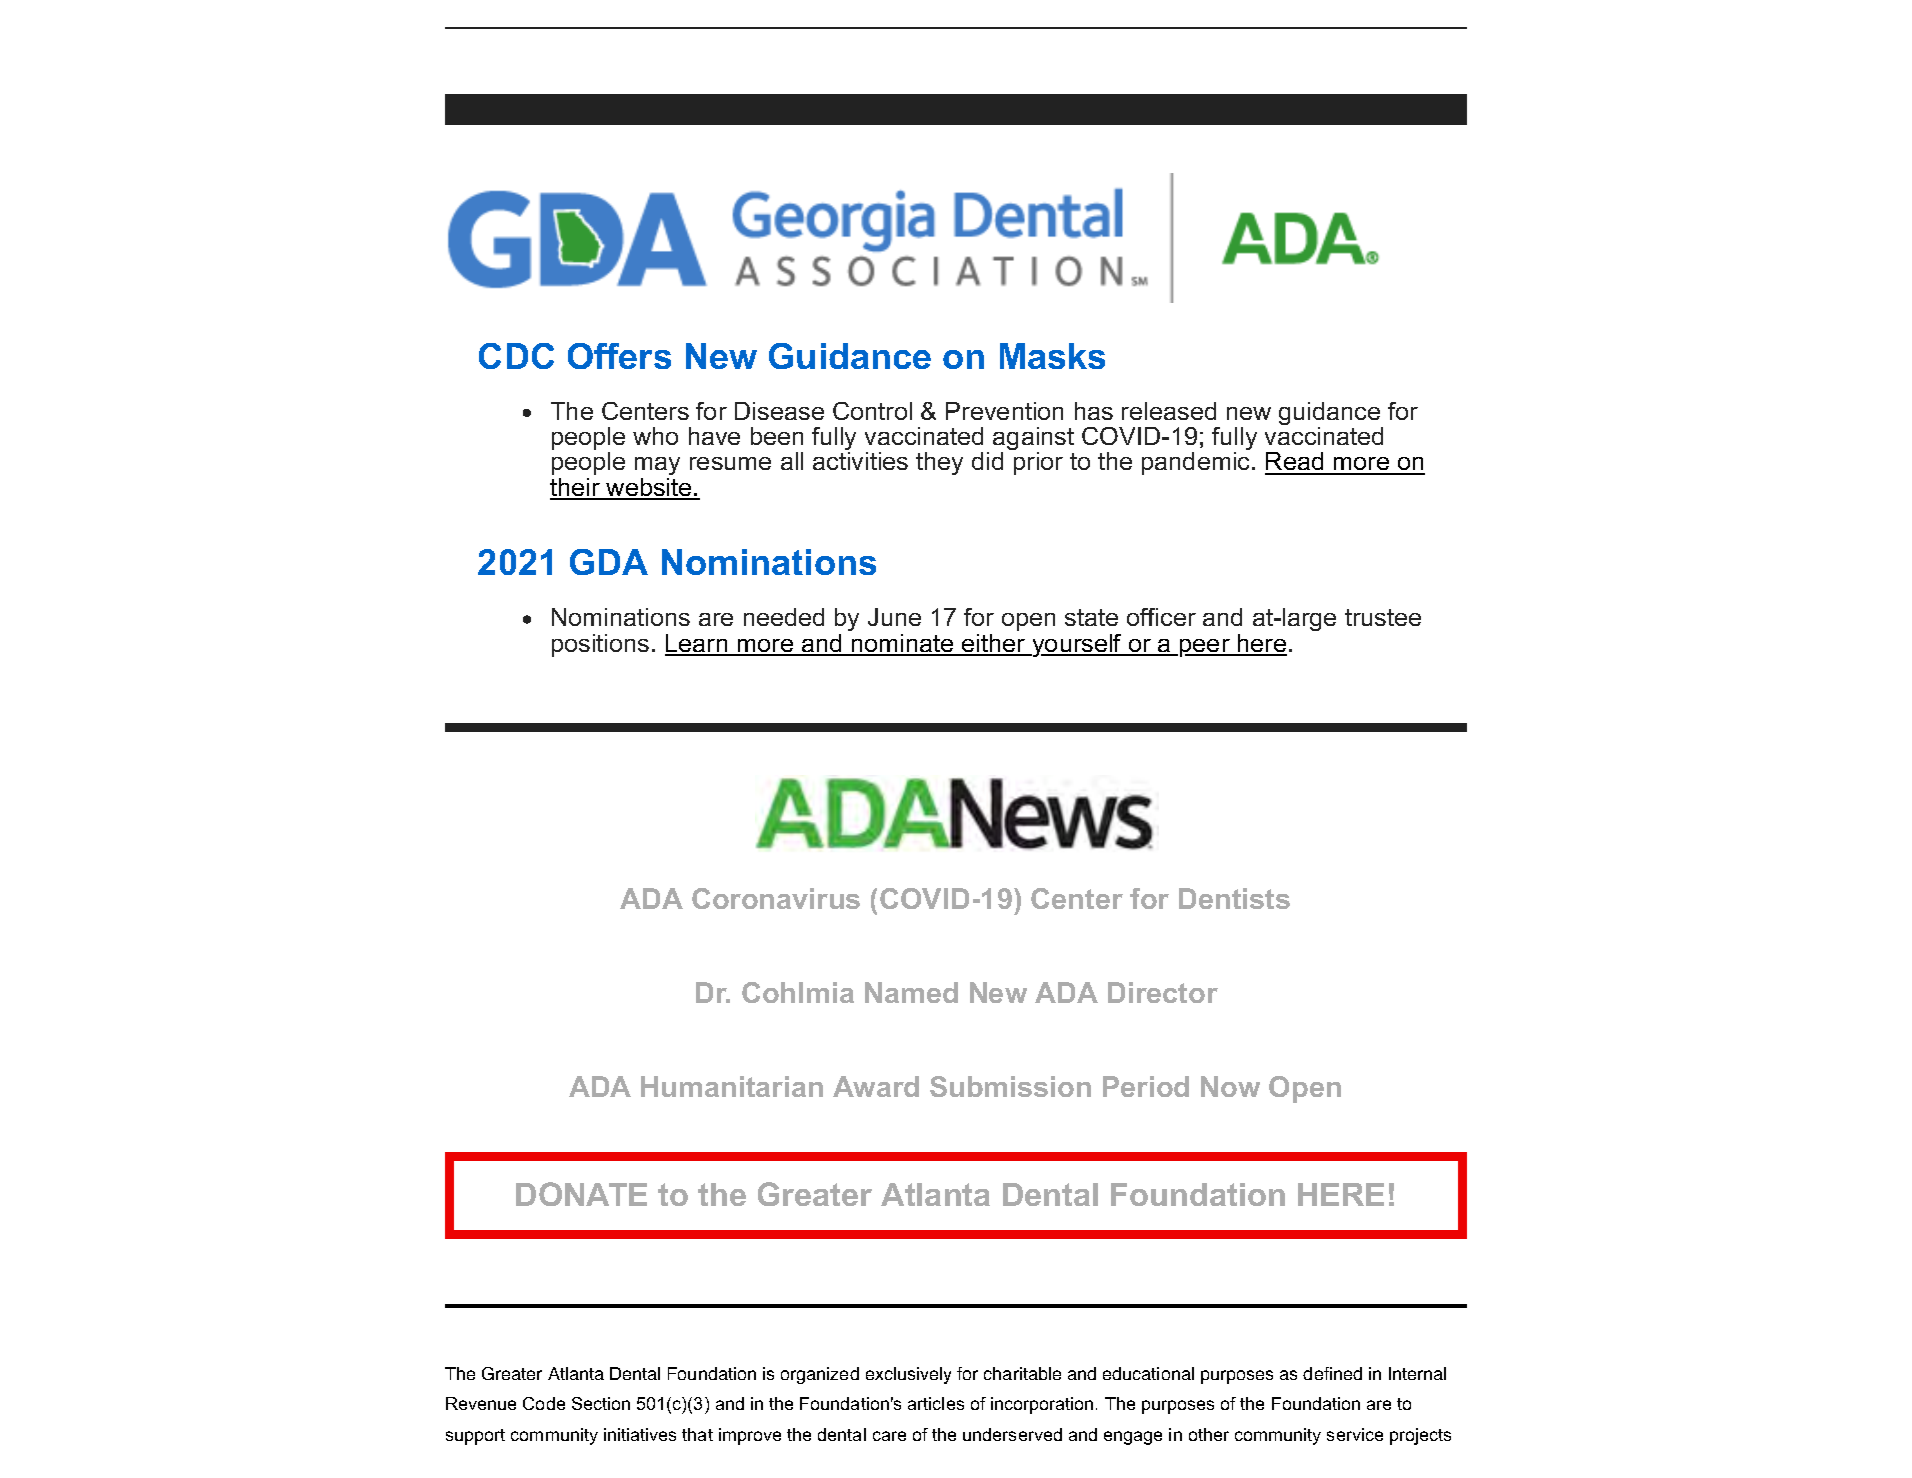  I want to click on Director, so click(1163, 992).
